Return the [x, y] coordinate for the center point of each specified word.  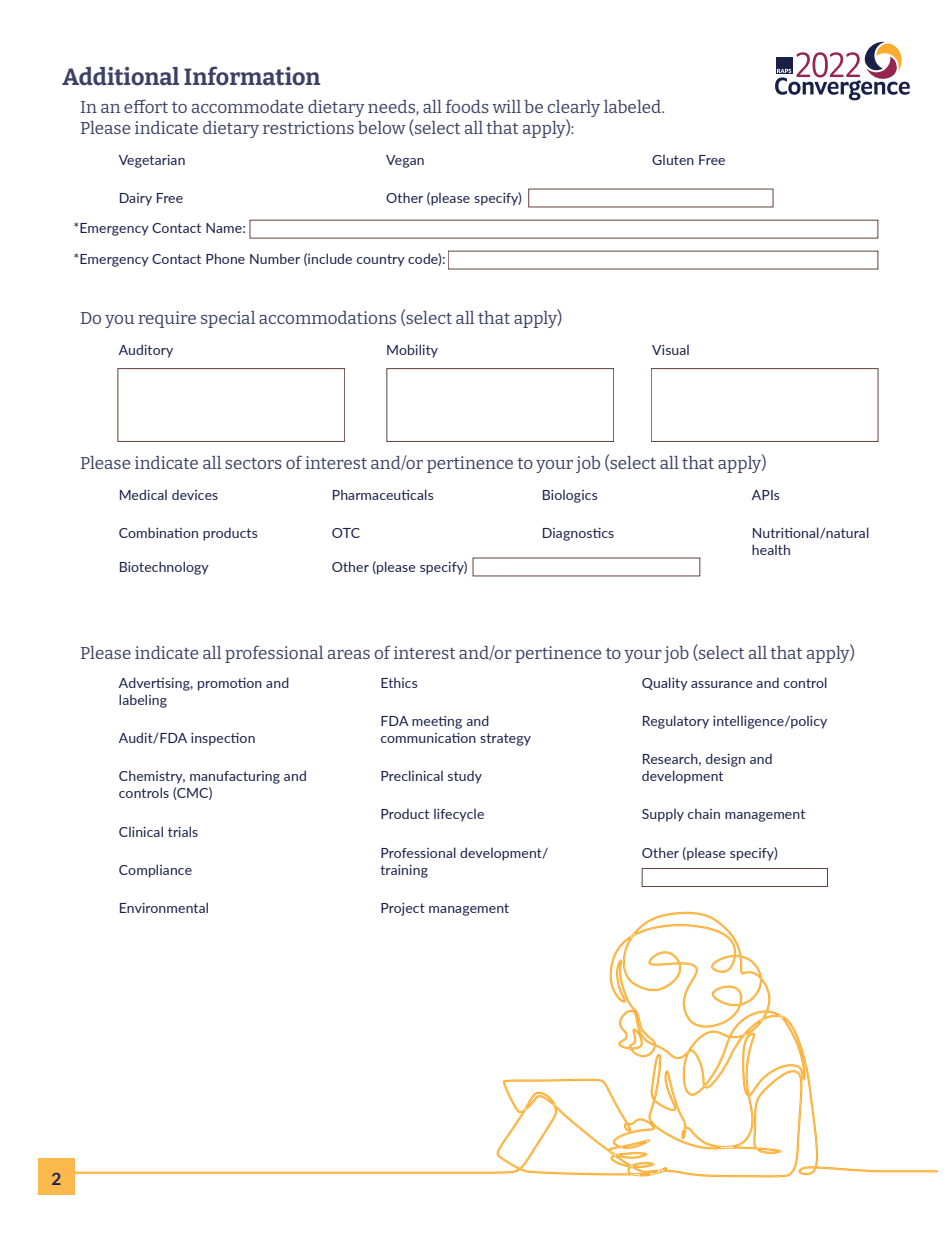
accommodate [247, 106]
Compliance [155, 871]
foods [467, 106]
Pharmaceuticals [383, 494]
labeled [633, 106]
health [771, 549]
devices [195, 494]
